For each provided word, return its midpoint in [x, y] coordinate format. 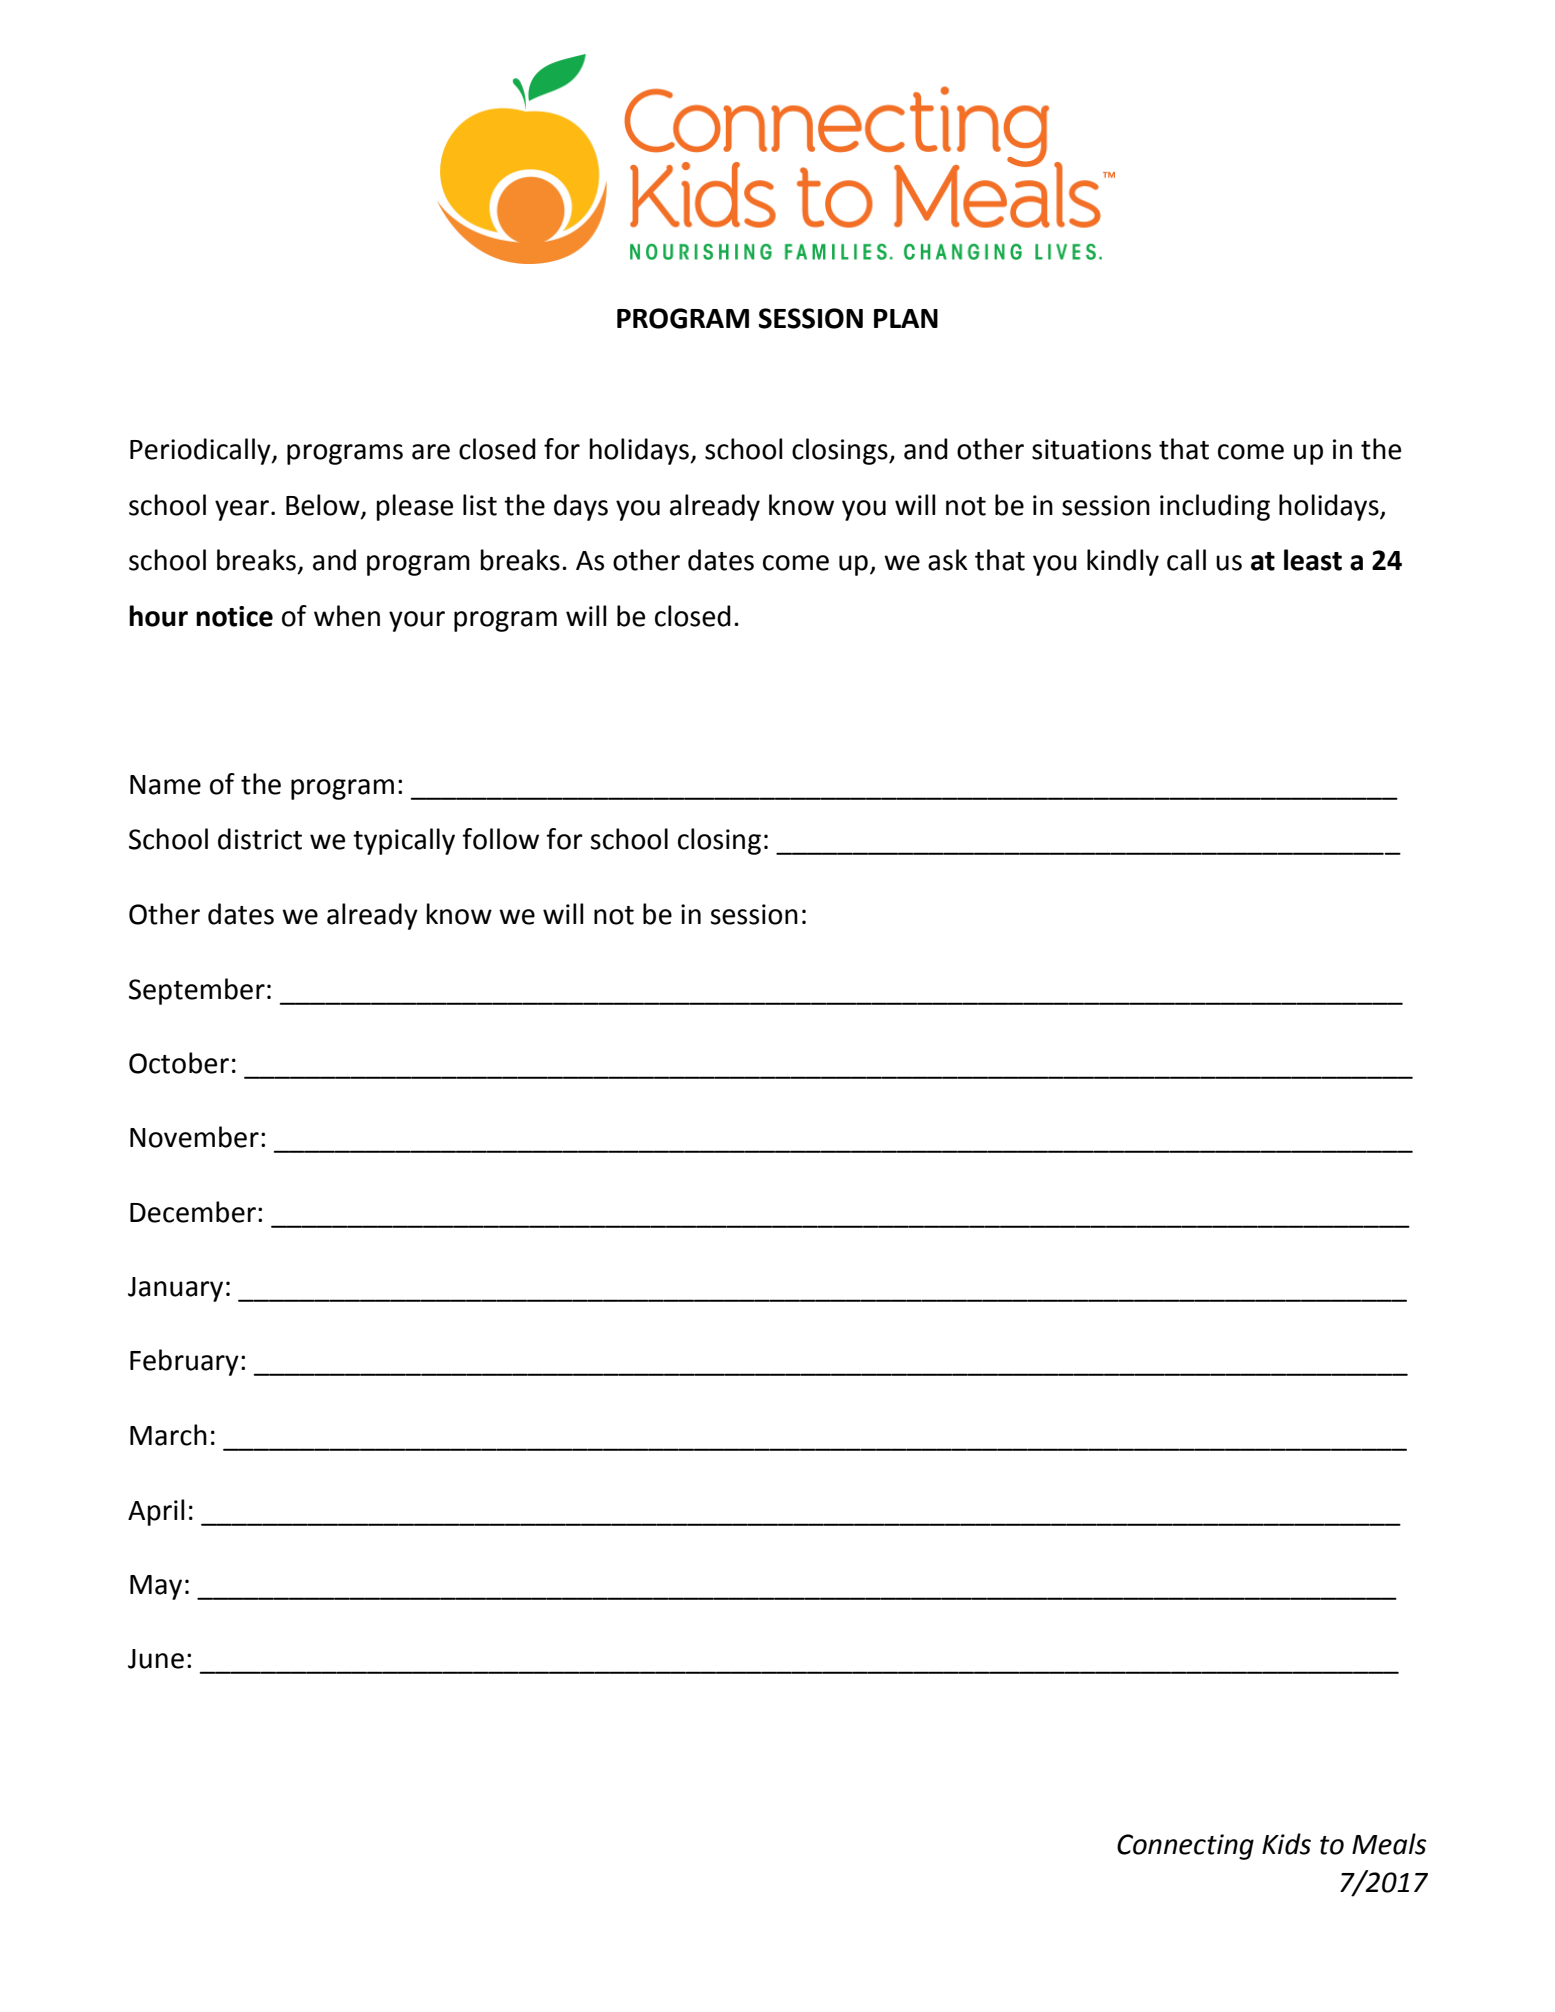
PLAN [906, 318]
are [431, 452]
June [156, 1659]
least [1313, 560]
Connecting [1185, 1847]
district [260, 839]
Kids [1286, 1844]
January [175, 1289]
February [184, 1362]
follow [500, 839]
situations [1091, 449]
